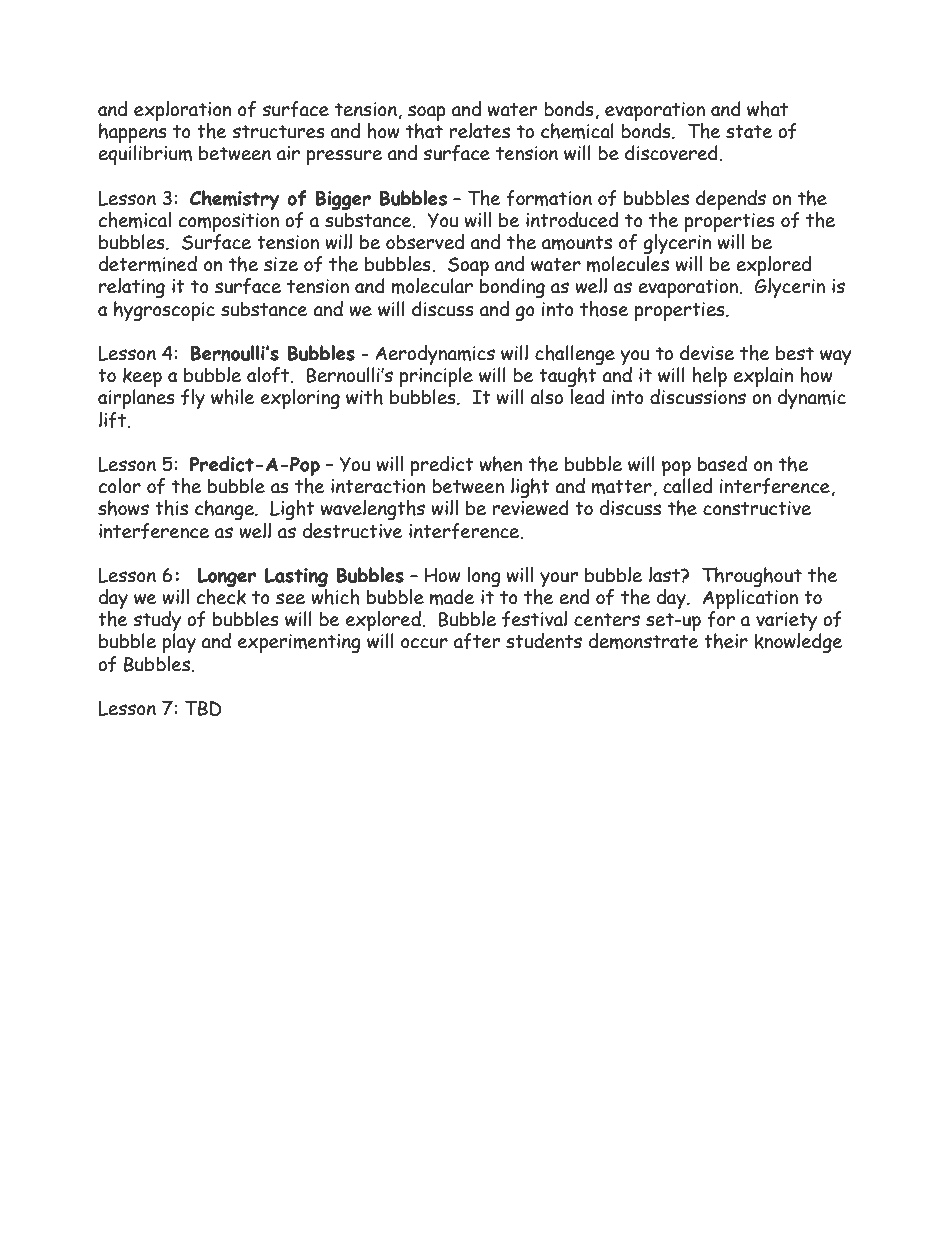 The image size is (952, 1233). I want to click on state, so click(749, 132).
